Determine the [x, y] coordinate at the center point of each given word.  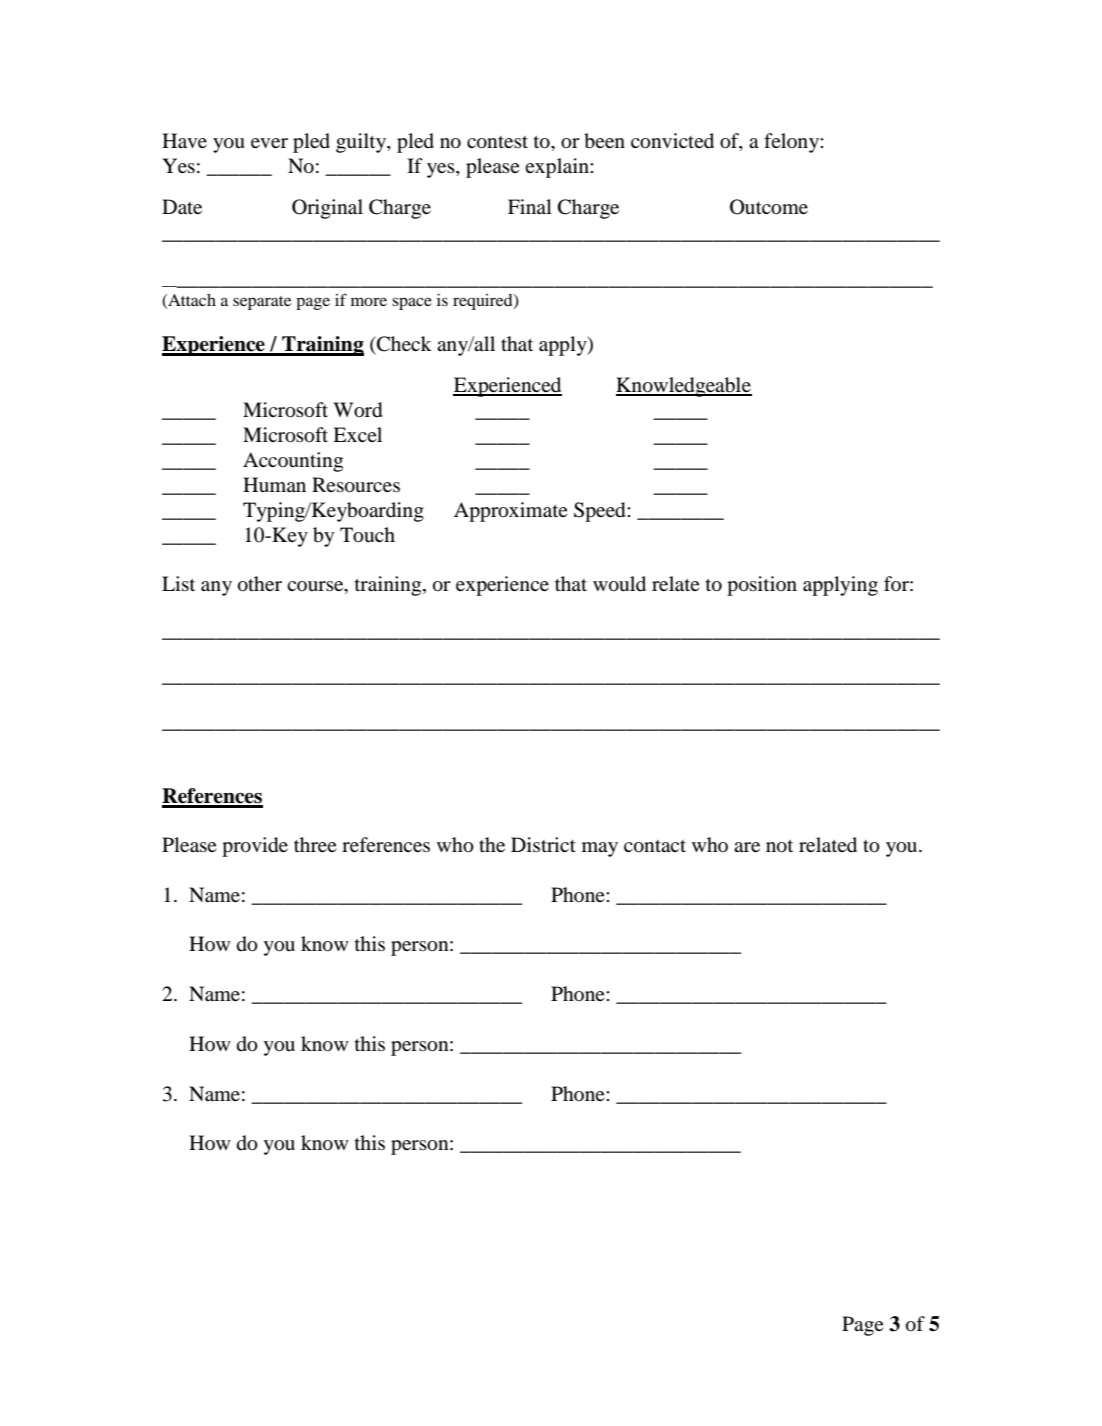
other [260, 584]
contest [497, 142]
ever [269, 143]
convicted [672, 141]
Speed [601, 512]
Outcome [769, 207]
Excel [357, 434]
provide [255, 847]
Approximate [511, 512]
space [412, 303]
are [747, 847]
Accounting [293, 462]
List [178, 583]
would [619, 584]
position [762, 586]
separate [262, 303]
